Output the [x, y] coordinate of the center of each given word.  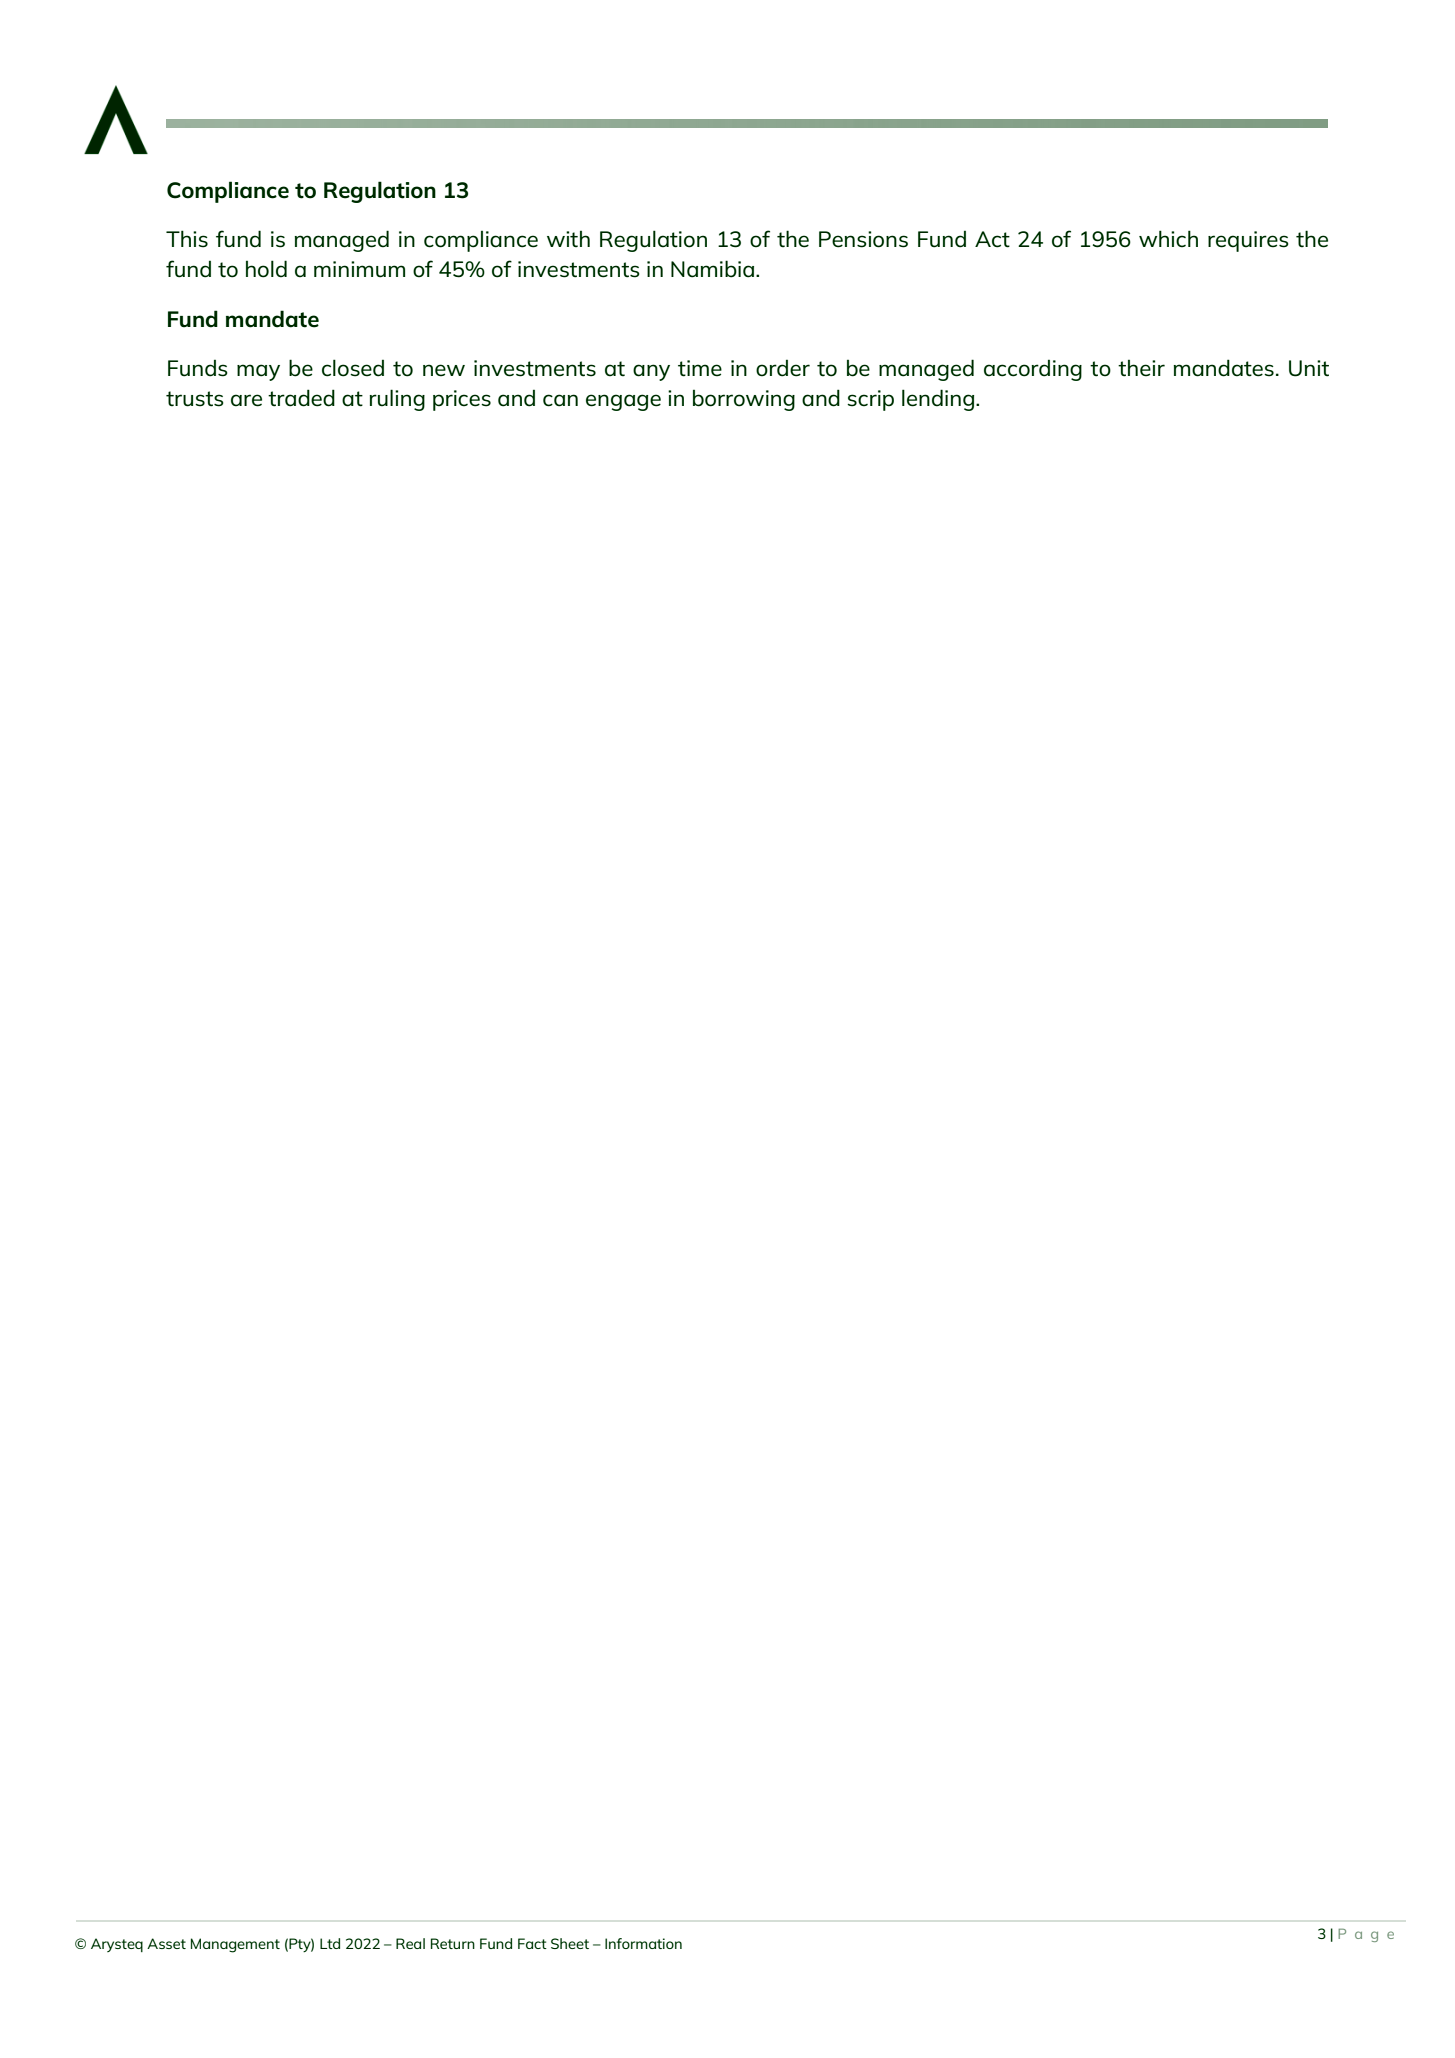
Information [643, 1943]
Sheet [570, 1943]
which [1168, 239]
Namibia [714, 269]
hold [266, 269]
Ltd [330, 1943]
